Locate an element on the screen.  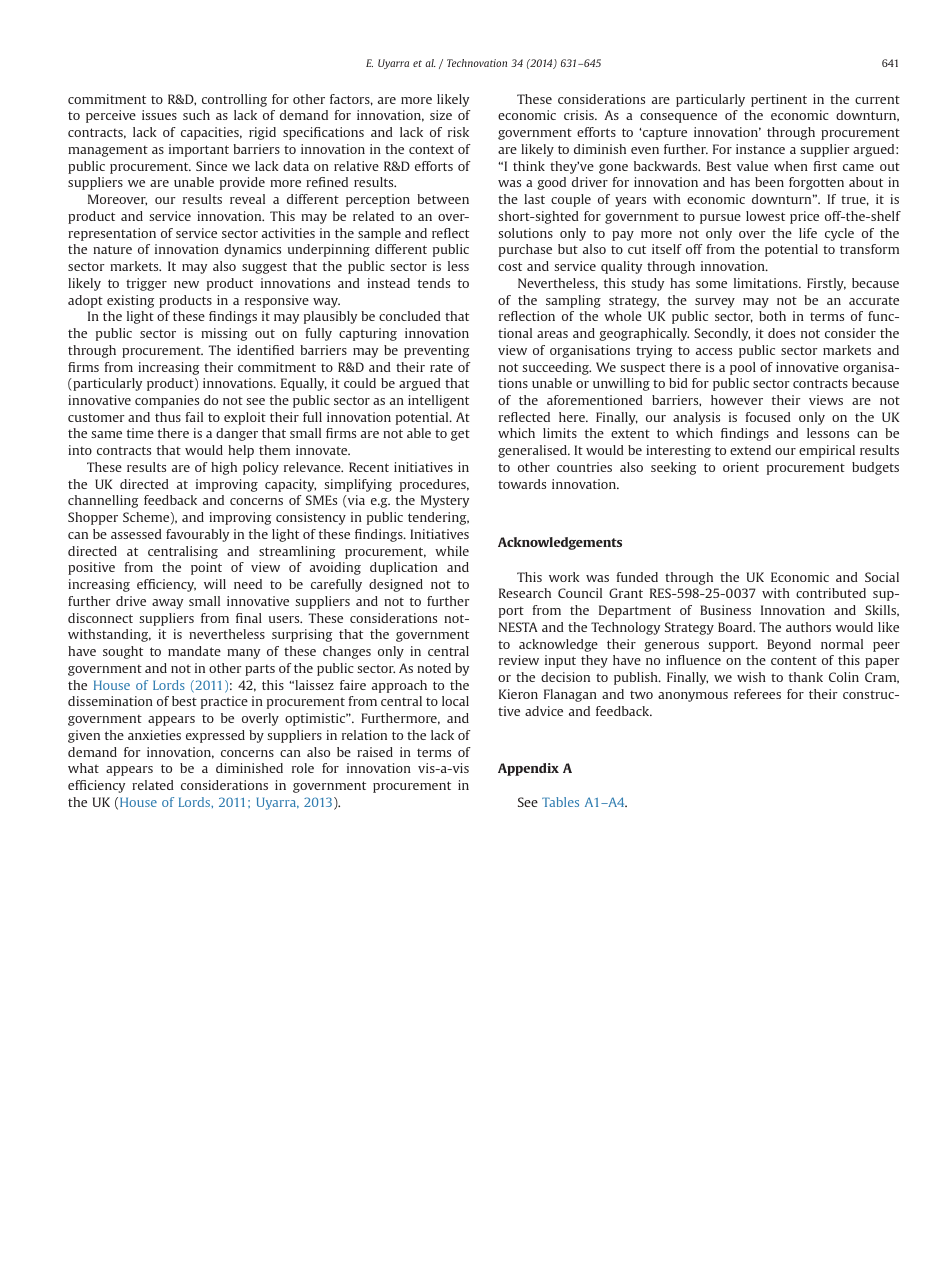
anxieties is located at coordinates (154, 735).
